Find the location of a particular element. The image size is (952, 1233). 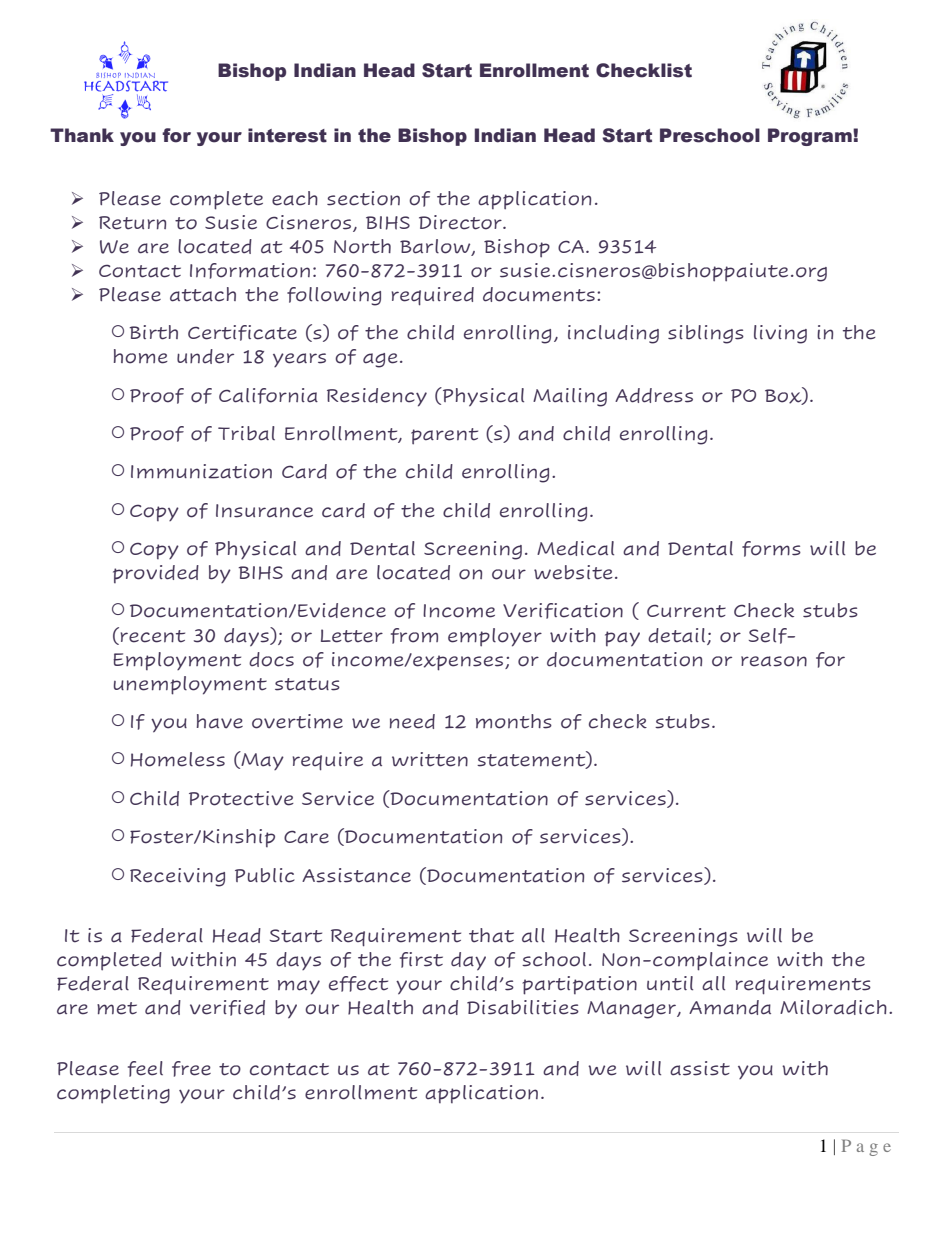

Amanda is located at coordinates (730, 1007).
